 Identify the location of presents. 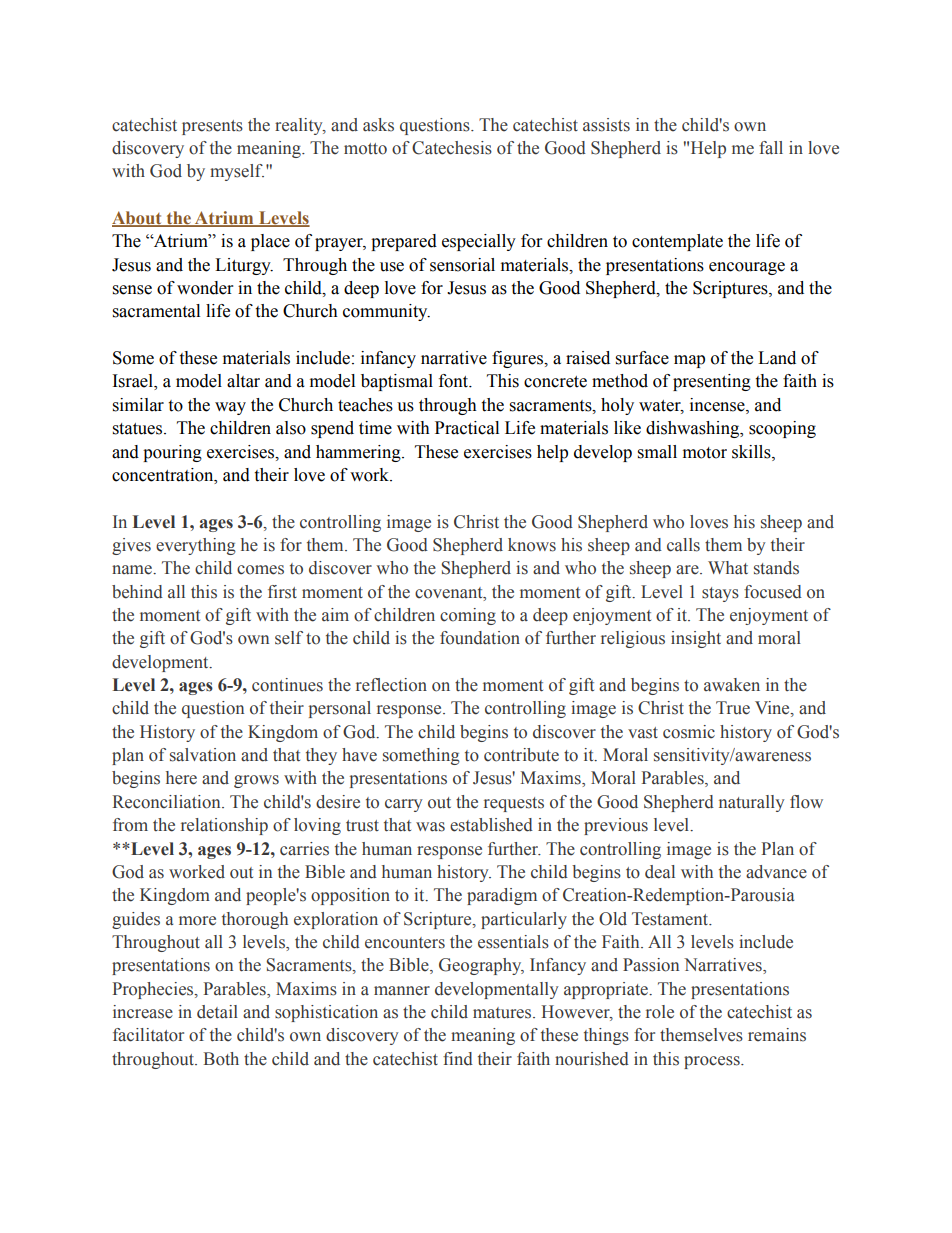
(212, 127).
